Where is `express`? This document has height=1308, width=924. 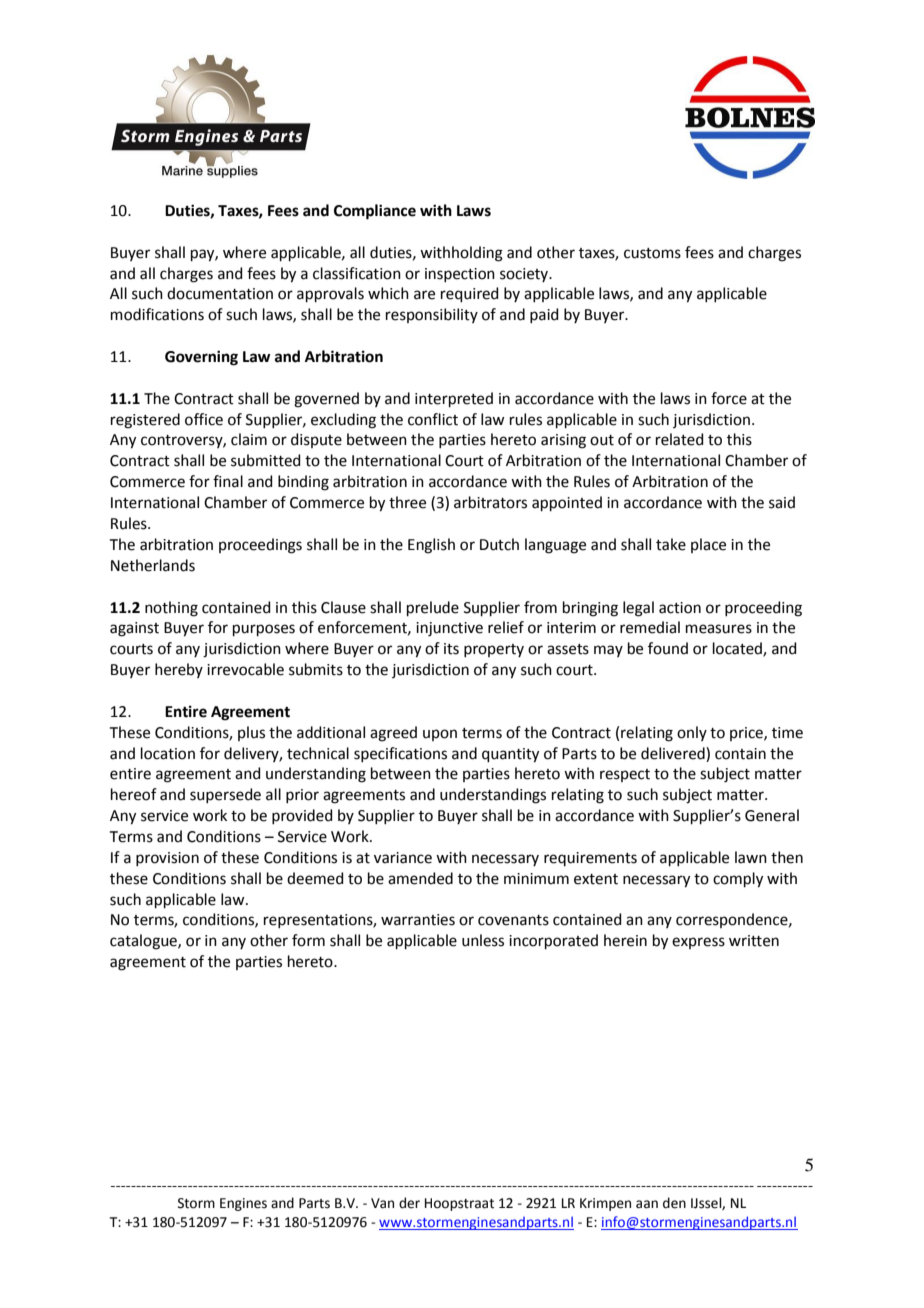 express is located at coordinates (698, 943).
